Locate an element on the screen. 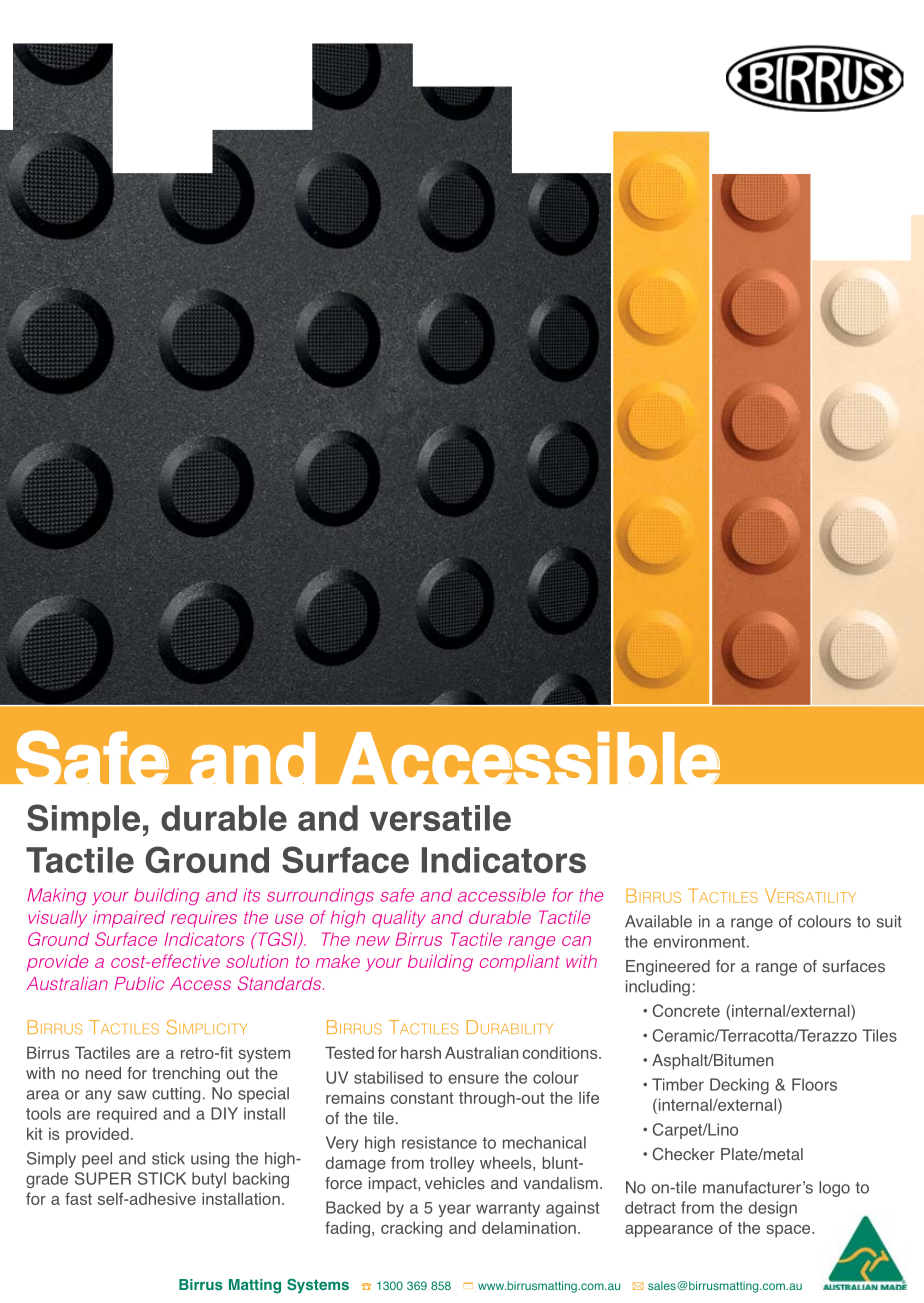 The width and height of the screenshot is (924, 1303). Public is located at coordinates (139, 983).
